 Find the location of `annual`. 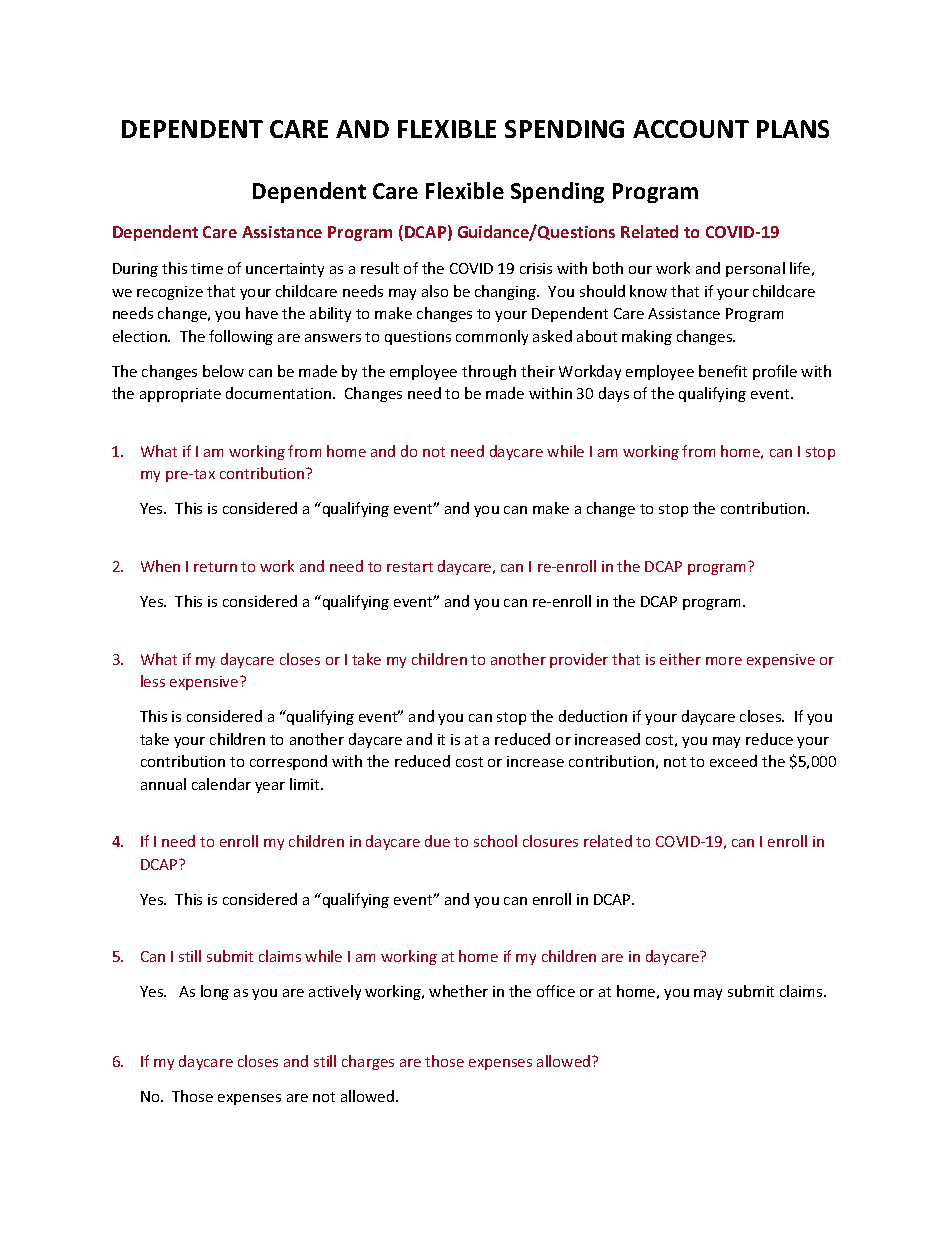

annual is located at coordinates (163, 784).
